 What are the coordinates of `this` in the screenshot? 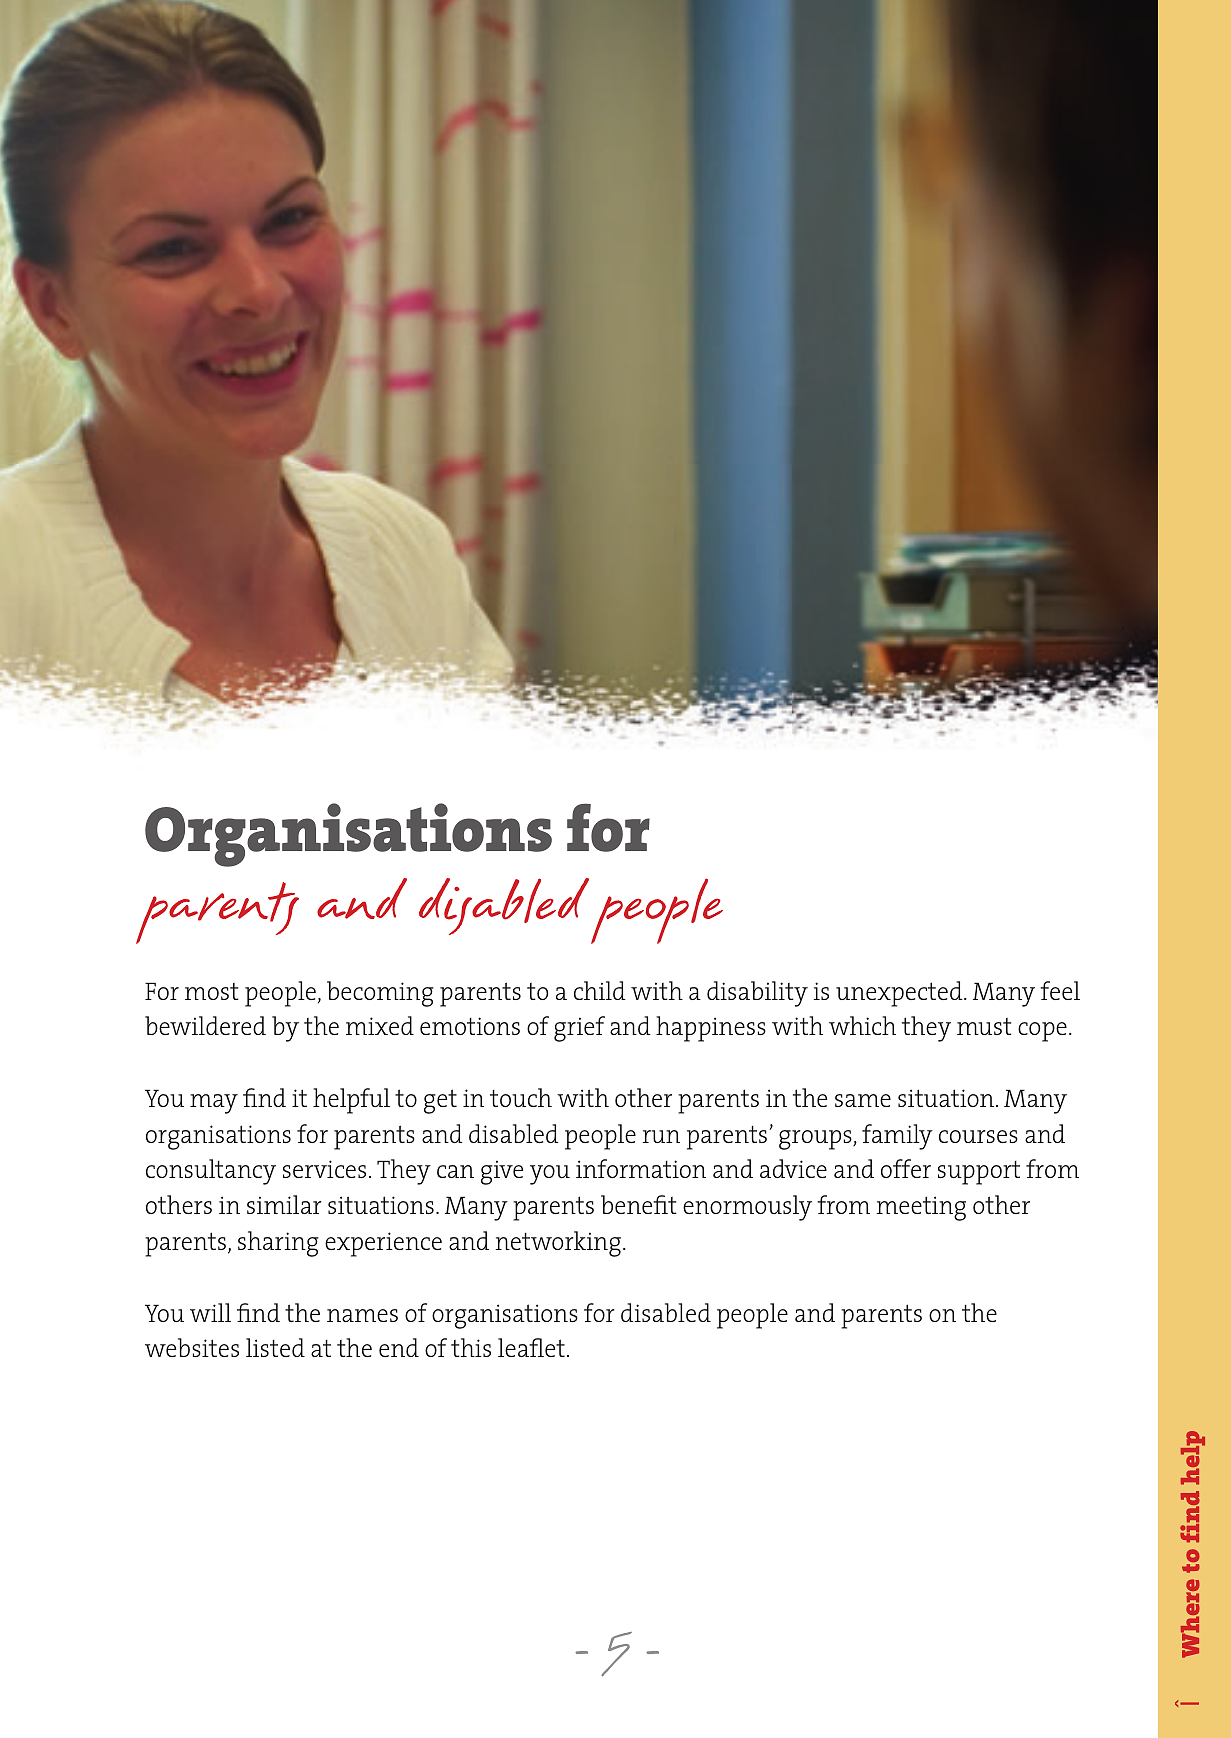 It's located at (471, 1347).
